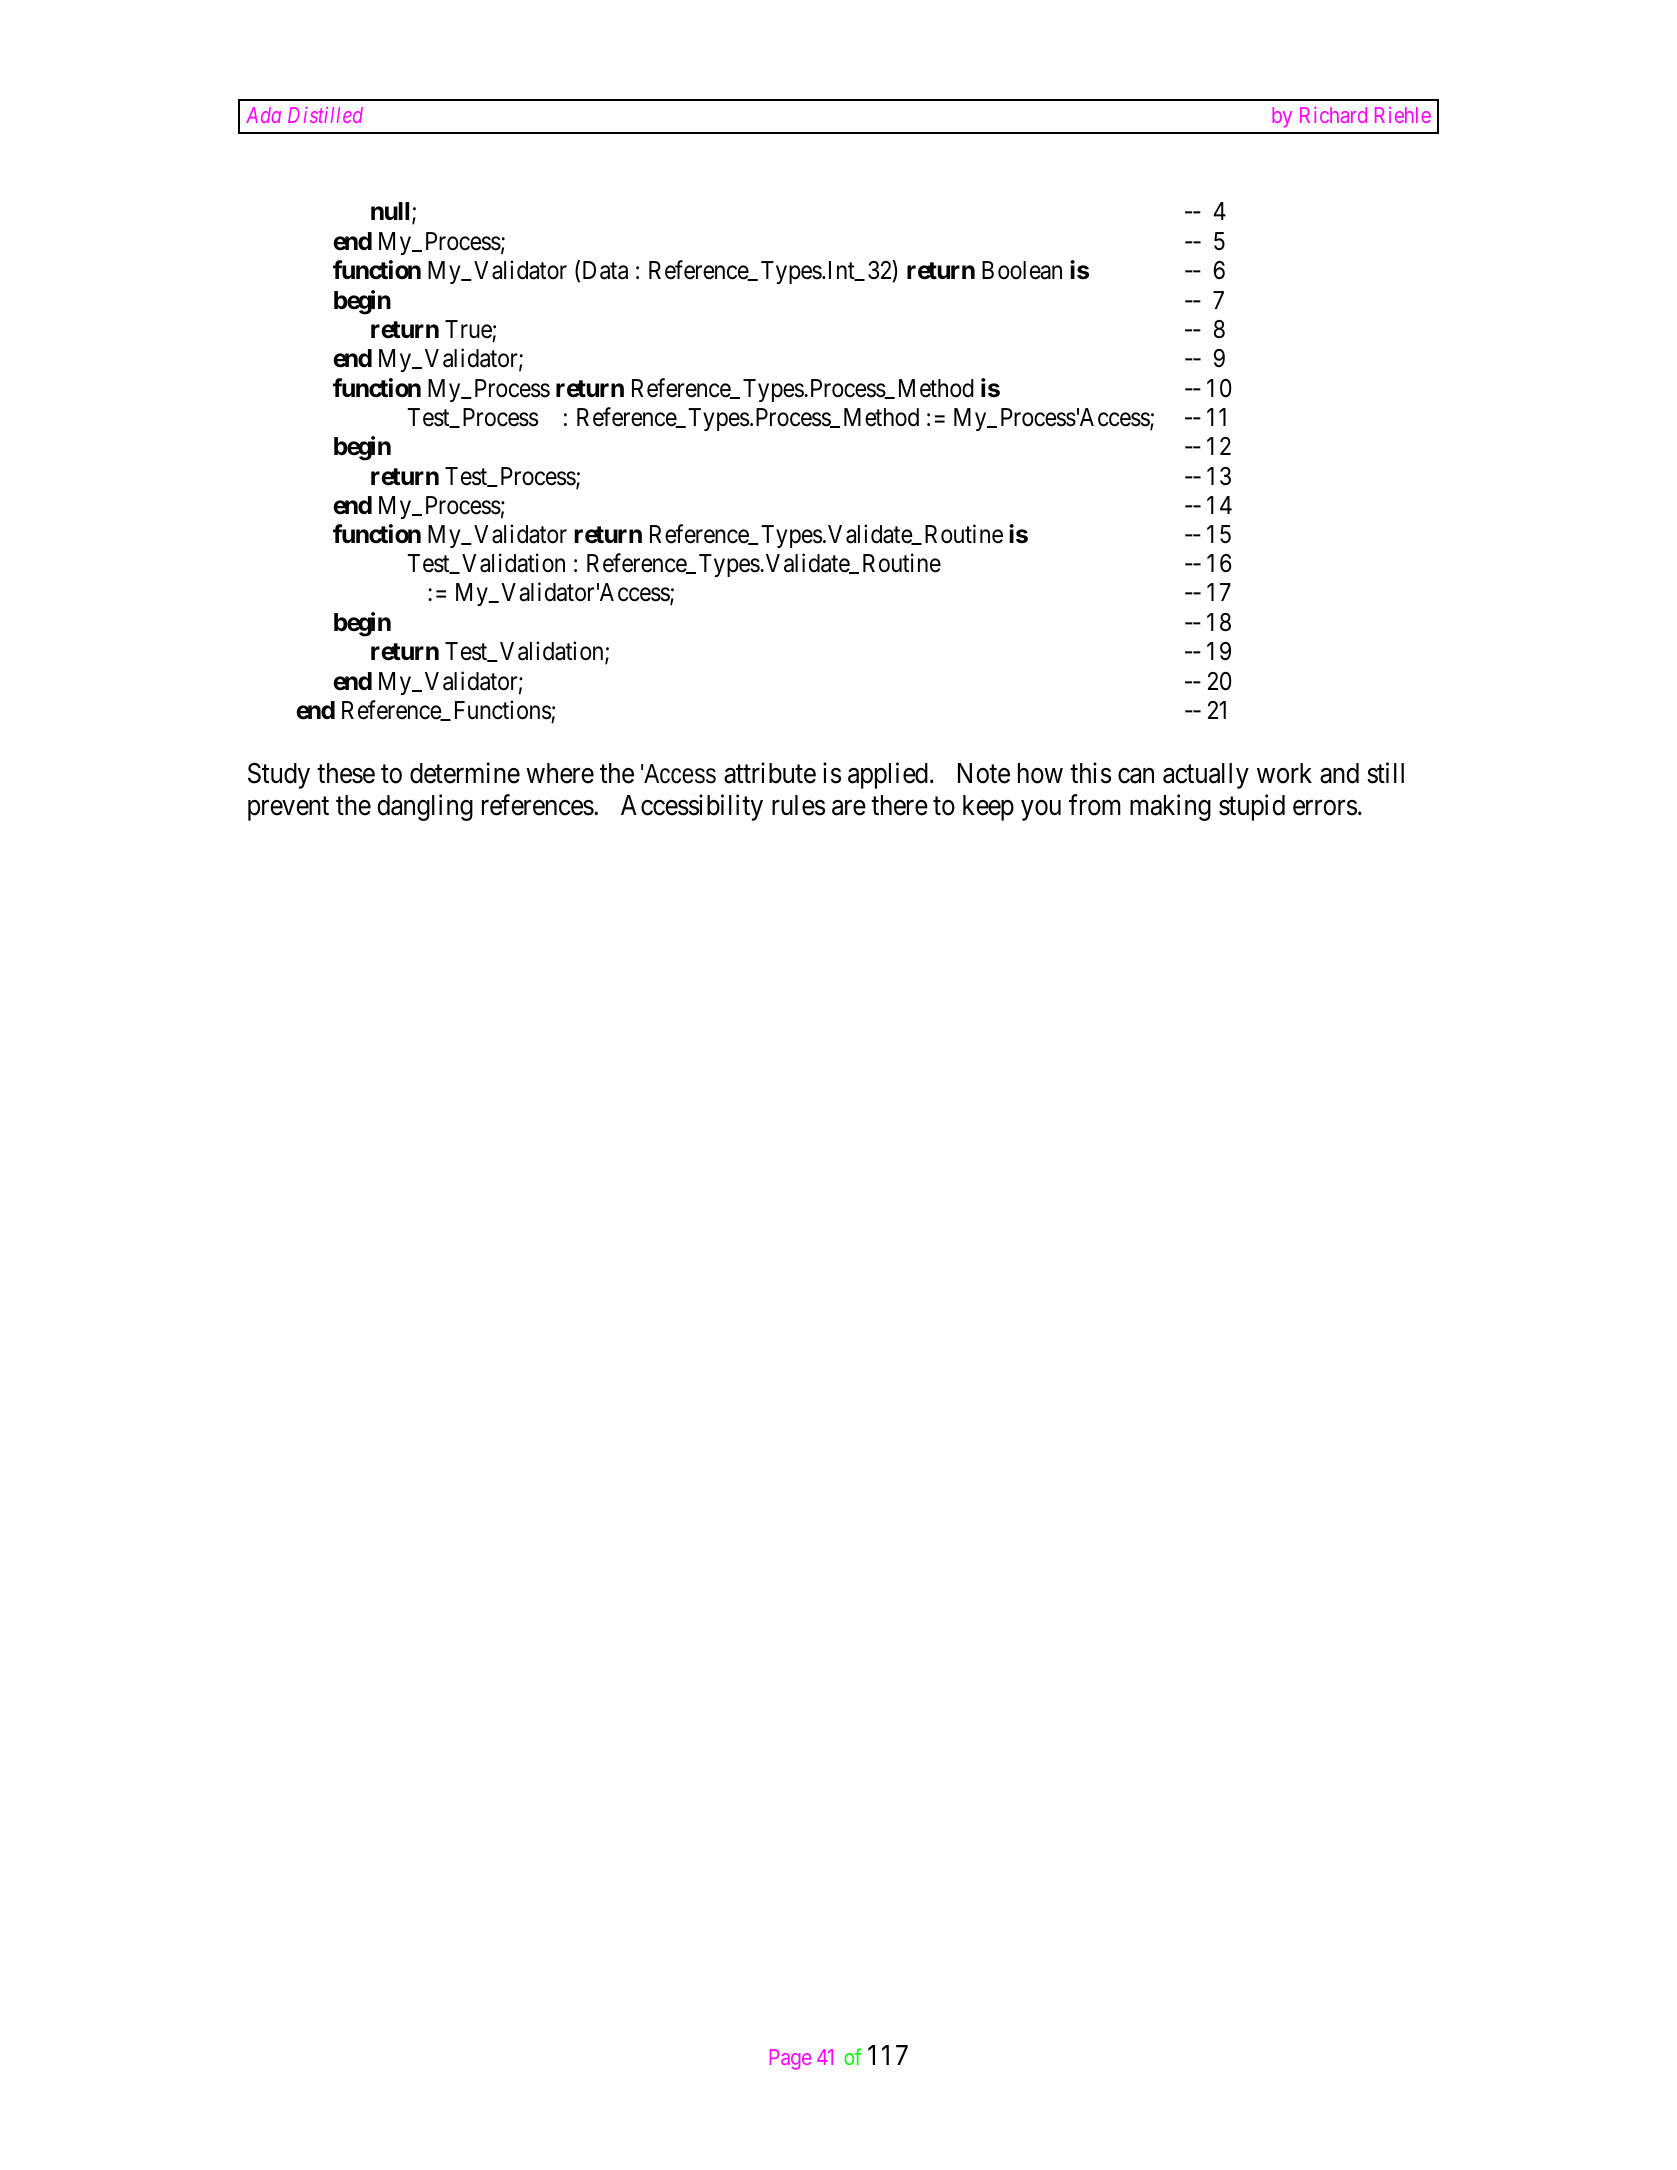 Image resolution: width=1677 pixels, height=2170 pixels. What do you see at coordinates (1206, 776) in the document?
I see `actually` at bounding box center [1206, 776].
